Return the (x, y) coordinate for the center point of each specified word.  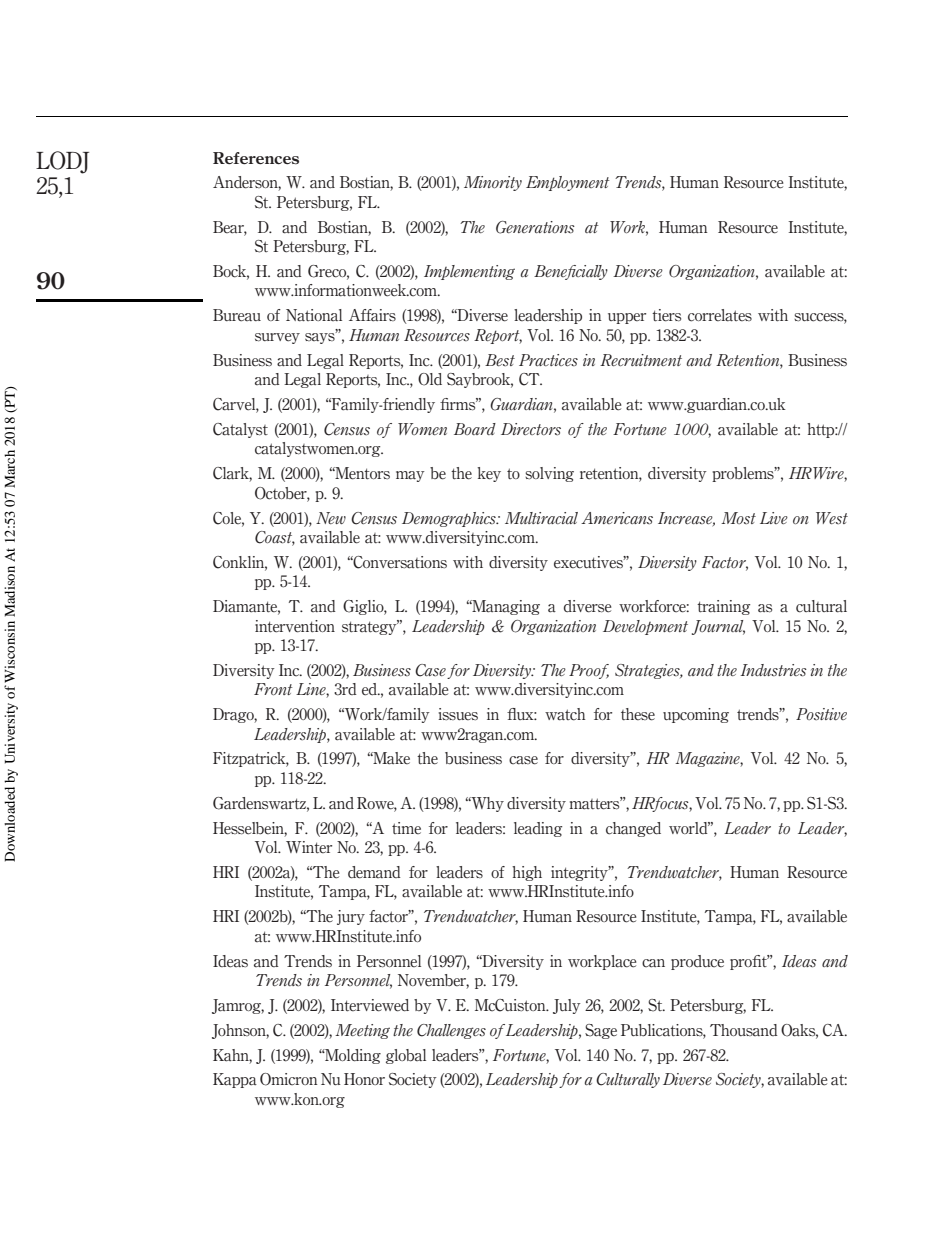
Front (273, 689)
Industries (773, 670)
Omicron (289, 1079)
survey (277, 338)
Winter (309, 847)
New (331, 518)
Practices (548, 360)
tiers (666, 315)
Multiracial (541, 518)
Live (774, 518)
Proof (589, 671)
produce (697, 962)
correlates (720, 315)
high (527, 873)
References (256, 158)
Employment (568, 183)
